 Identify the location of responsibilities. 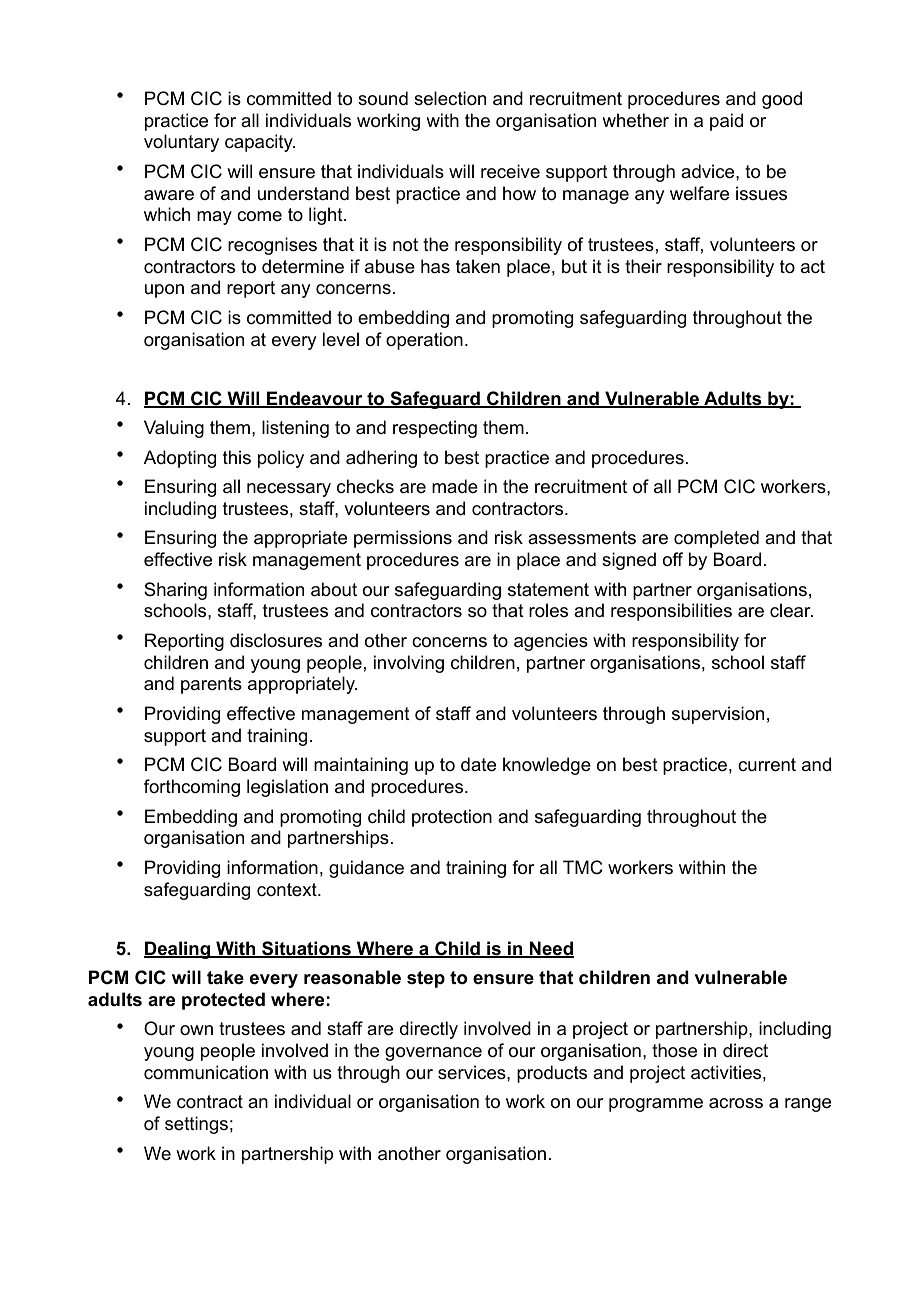
(671, 612).
